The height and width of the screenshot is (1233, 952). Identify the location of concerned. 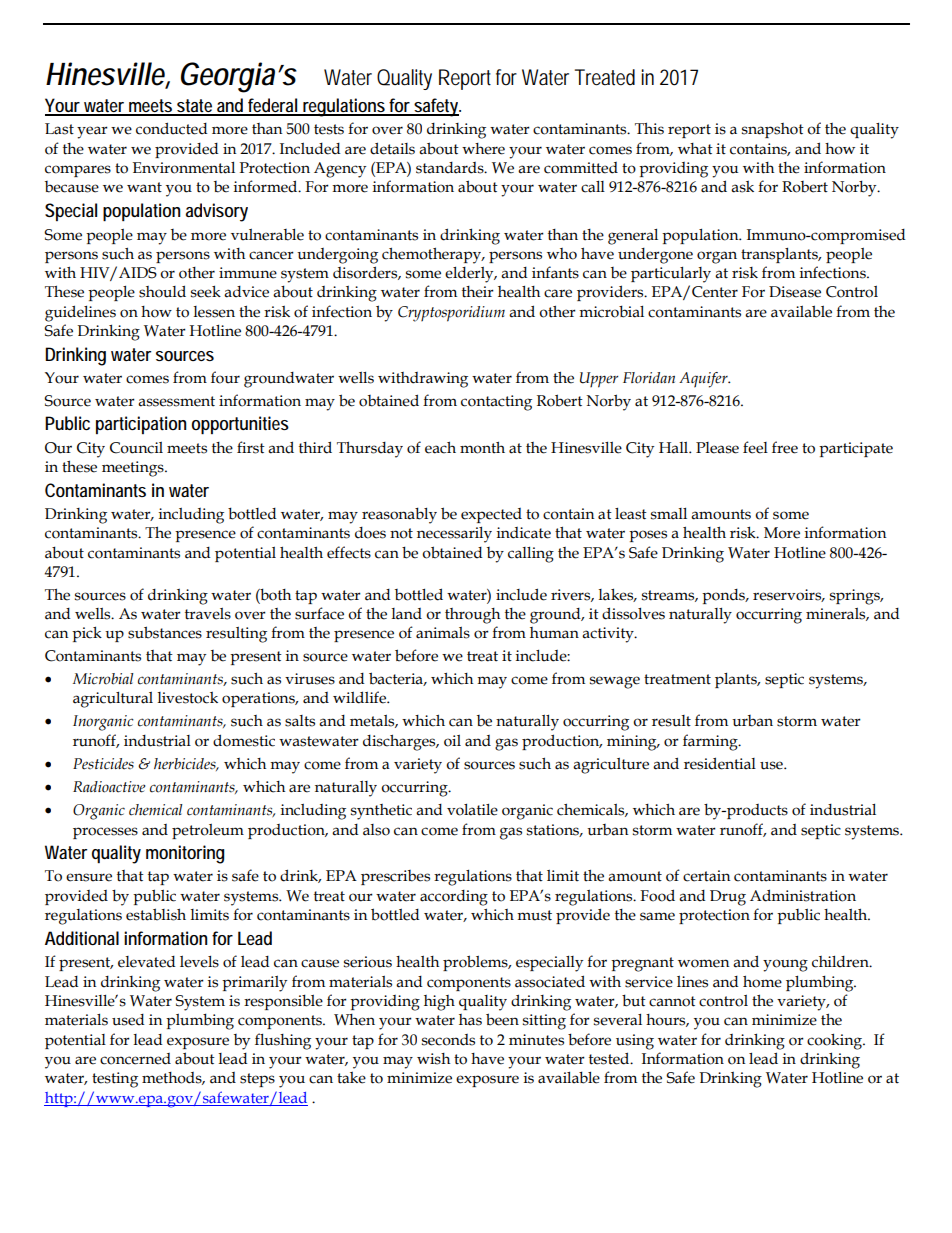
(135, 1059).
